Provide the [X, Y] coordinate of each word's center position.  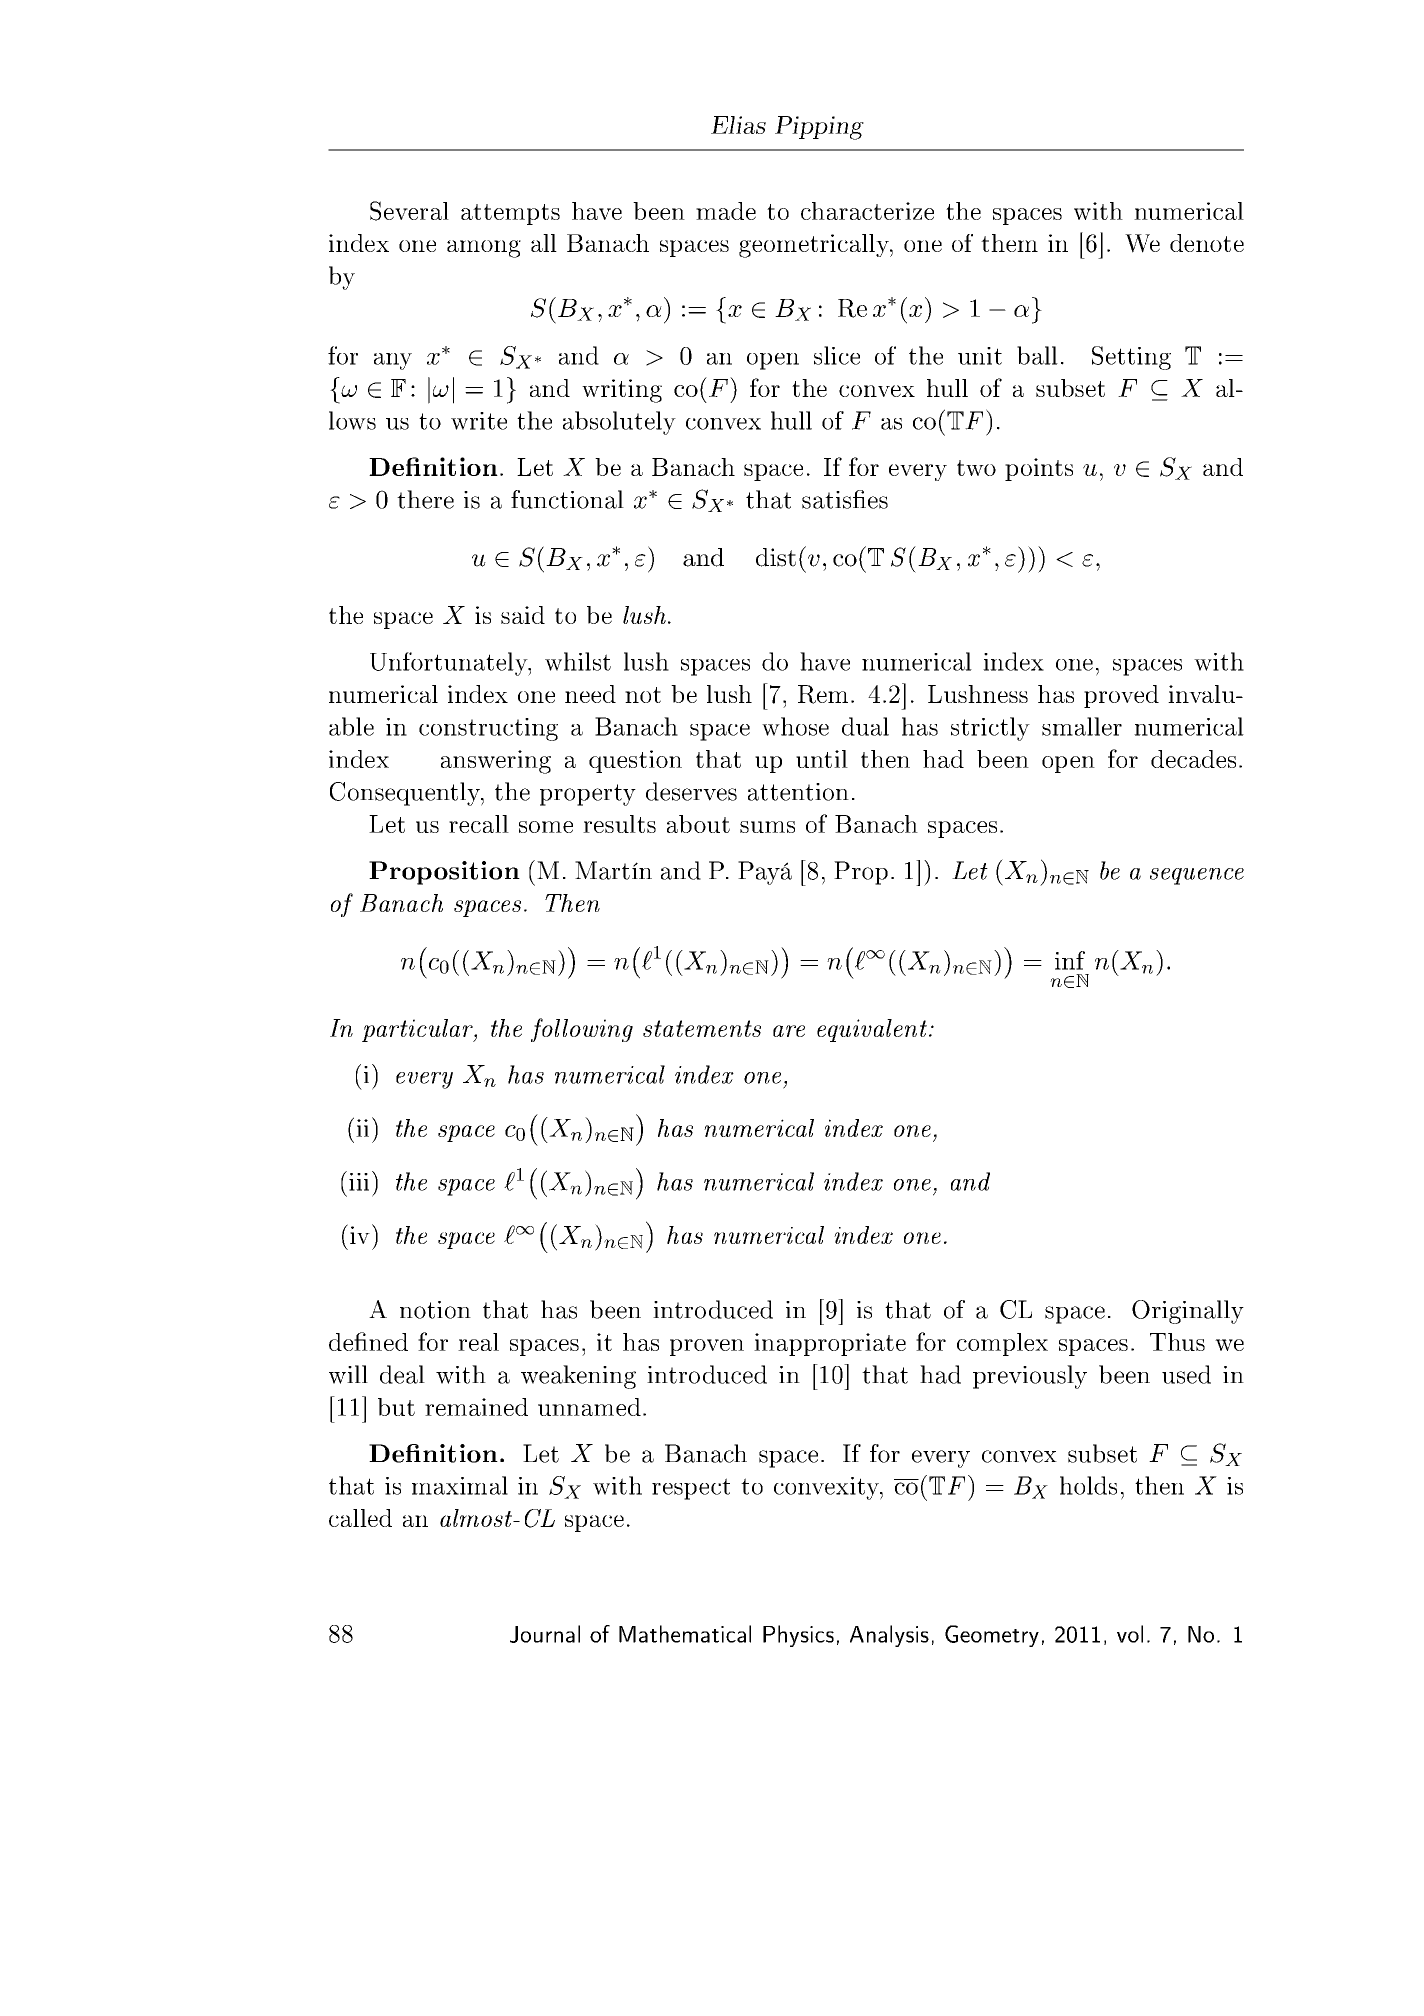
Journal [545, 1634]
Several [409, 211]
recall [479, 824]
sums [767, 827]
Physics [798, 1636]
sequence [1197, 876]
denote [1207, 243]
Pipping [819, 128]
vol [1130, 1634]
